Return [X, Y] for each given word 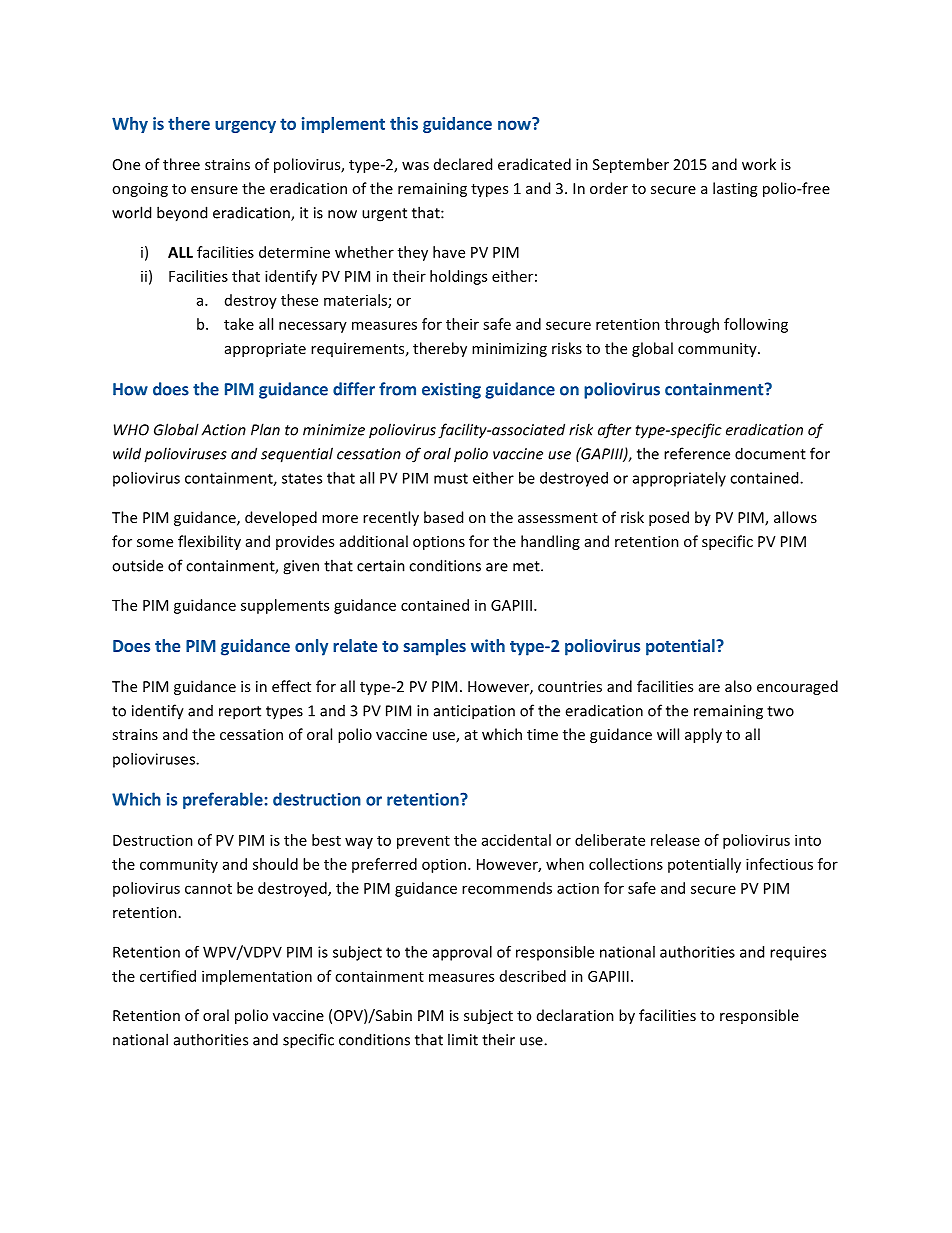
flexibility [209, 542]
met [527, 566]
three [181, 164]
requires [798, 953]
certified [168, 976]
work [759, 164]
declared [463, 164]
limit [463, 1039]
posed [669, 518]
